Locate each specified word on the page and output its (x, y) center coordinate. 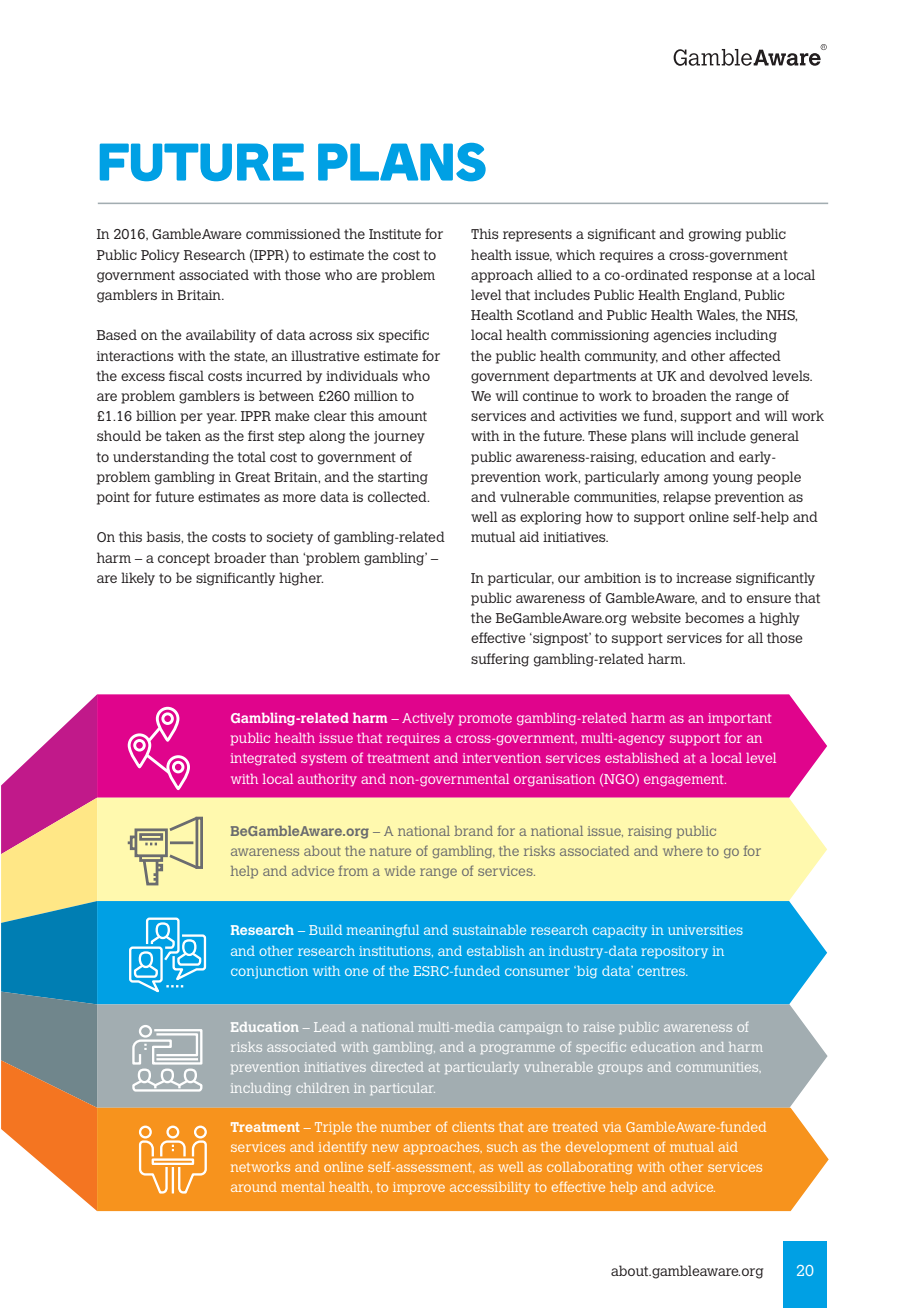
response (722, 277)
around (254, 1187)
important (739, 719)
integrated (263, 759)
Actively (428, 719)
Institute (395, 234)
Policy (160, 256)
